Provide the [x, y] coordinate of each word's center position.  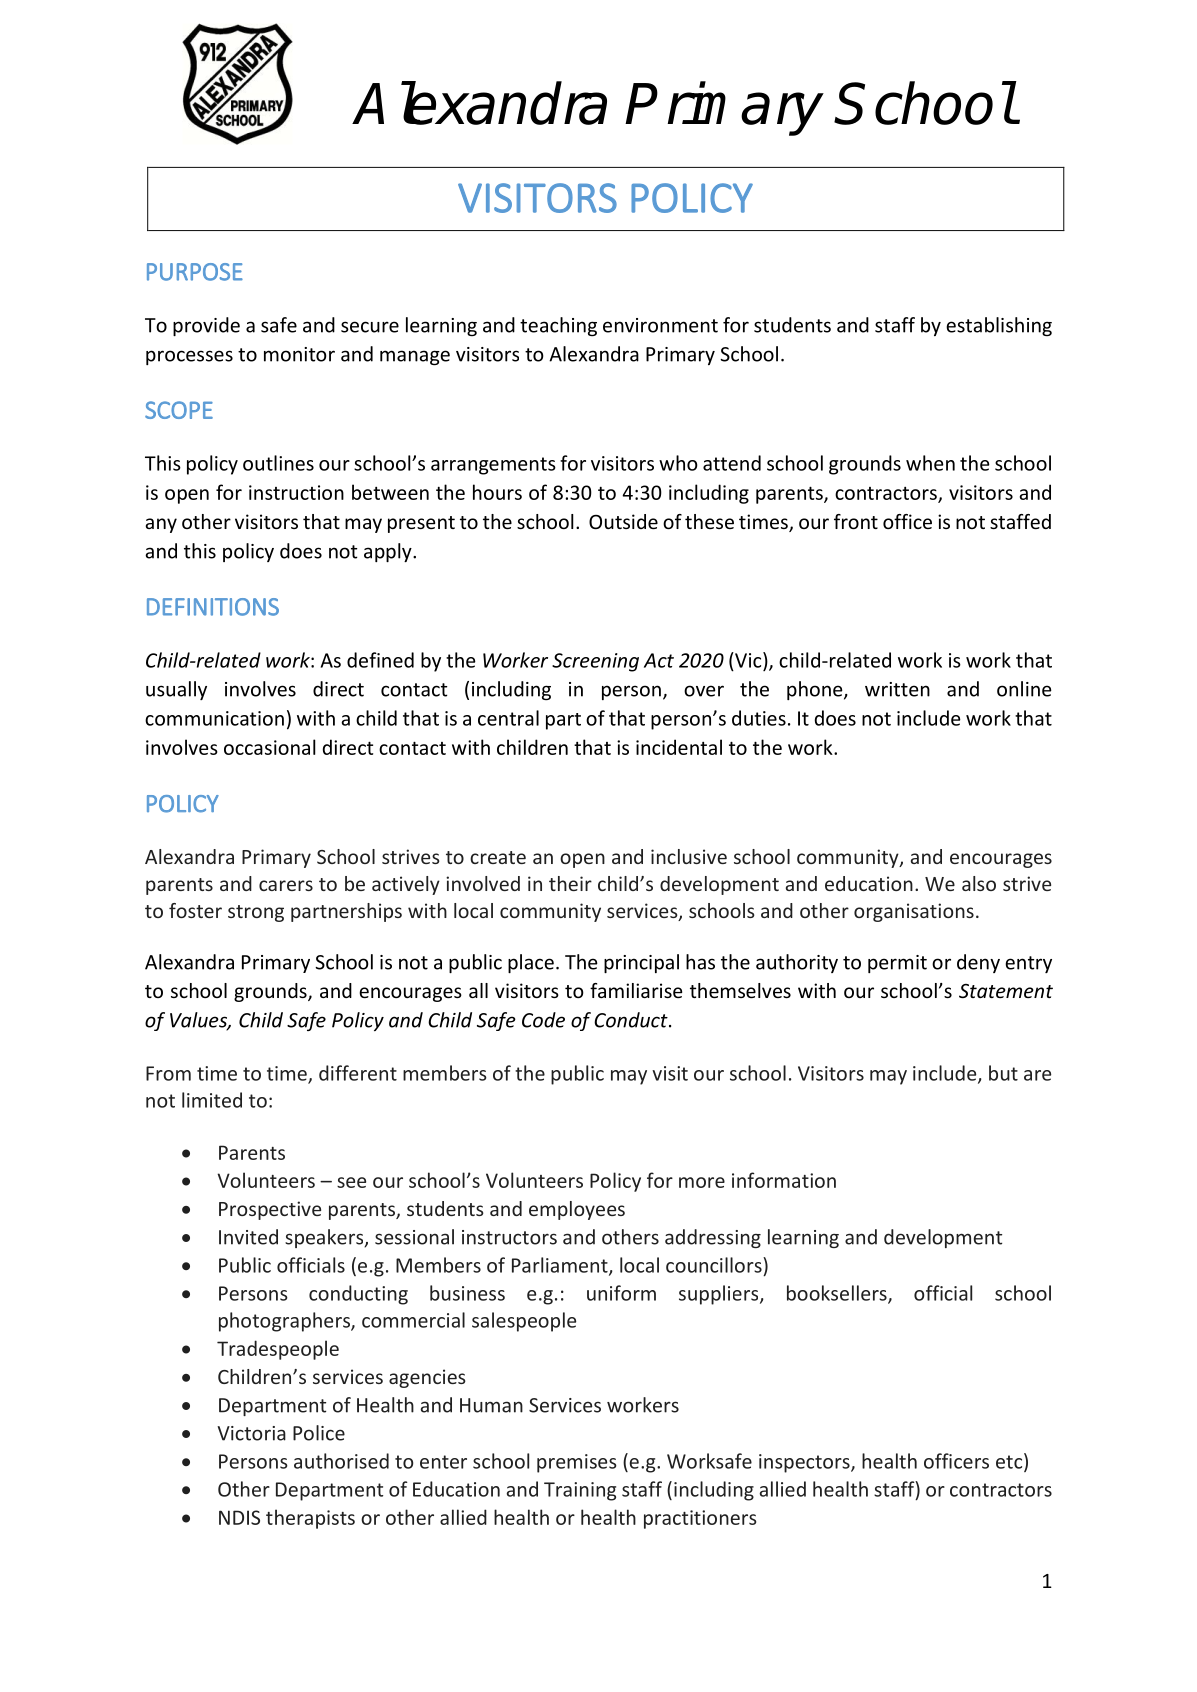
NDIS [239, 1517]
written [897, 689]
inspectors [805, 1463]
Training [580, 1491]
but [1003, 1073]
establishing [999, 326]
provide [206, 326]
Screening [595, 662]
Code [543, 1020]
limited [212, 1100]
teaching [558, 326]
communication [214, 718]
